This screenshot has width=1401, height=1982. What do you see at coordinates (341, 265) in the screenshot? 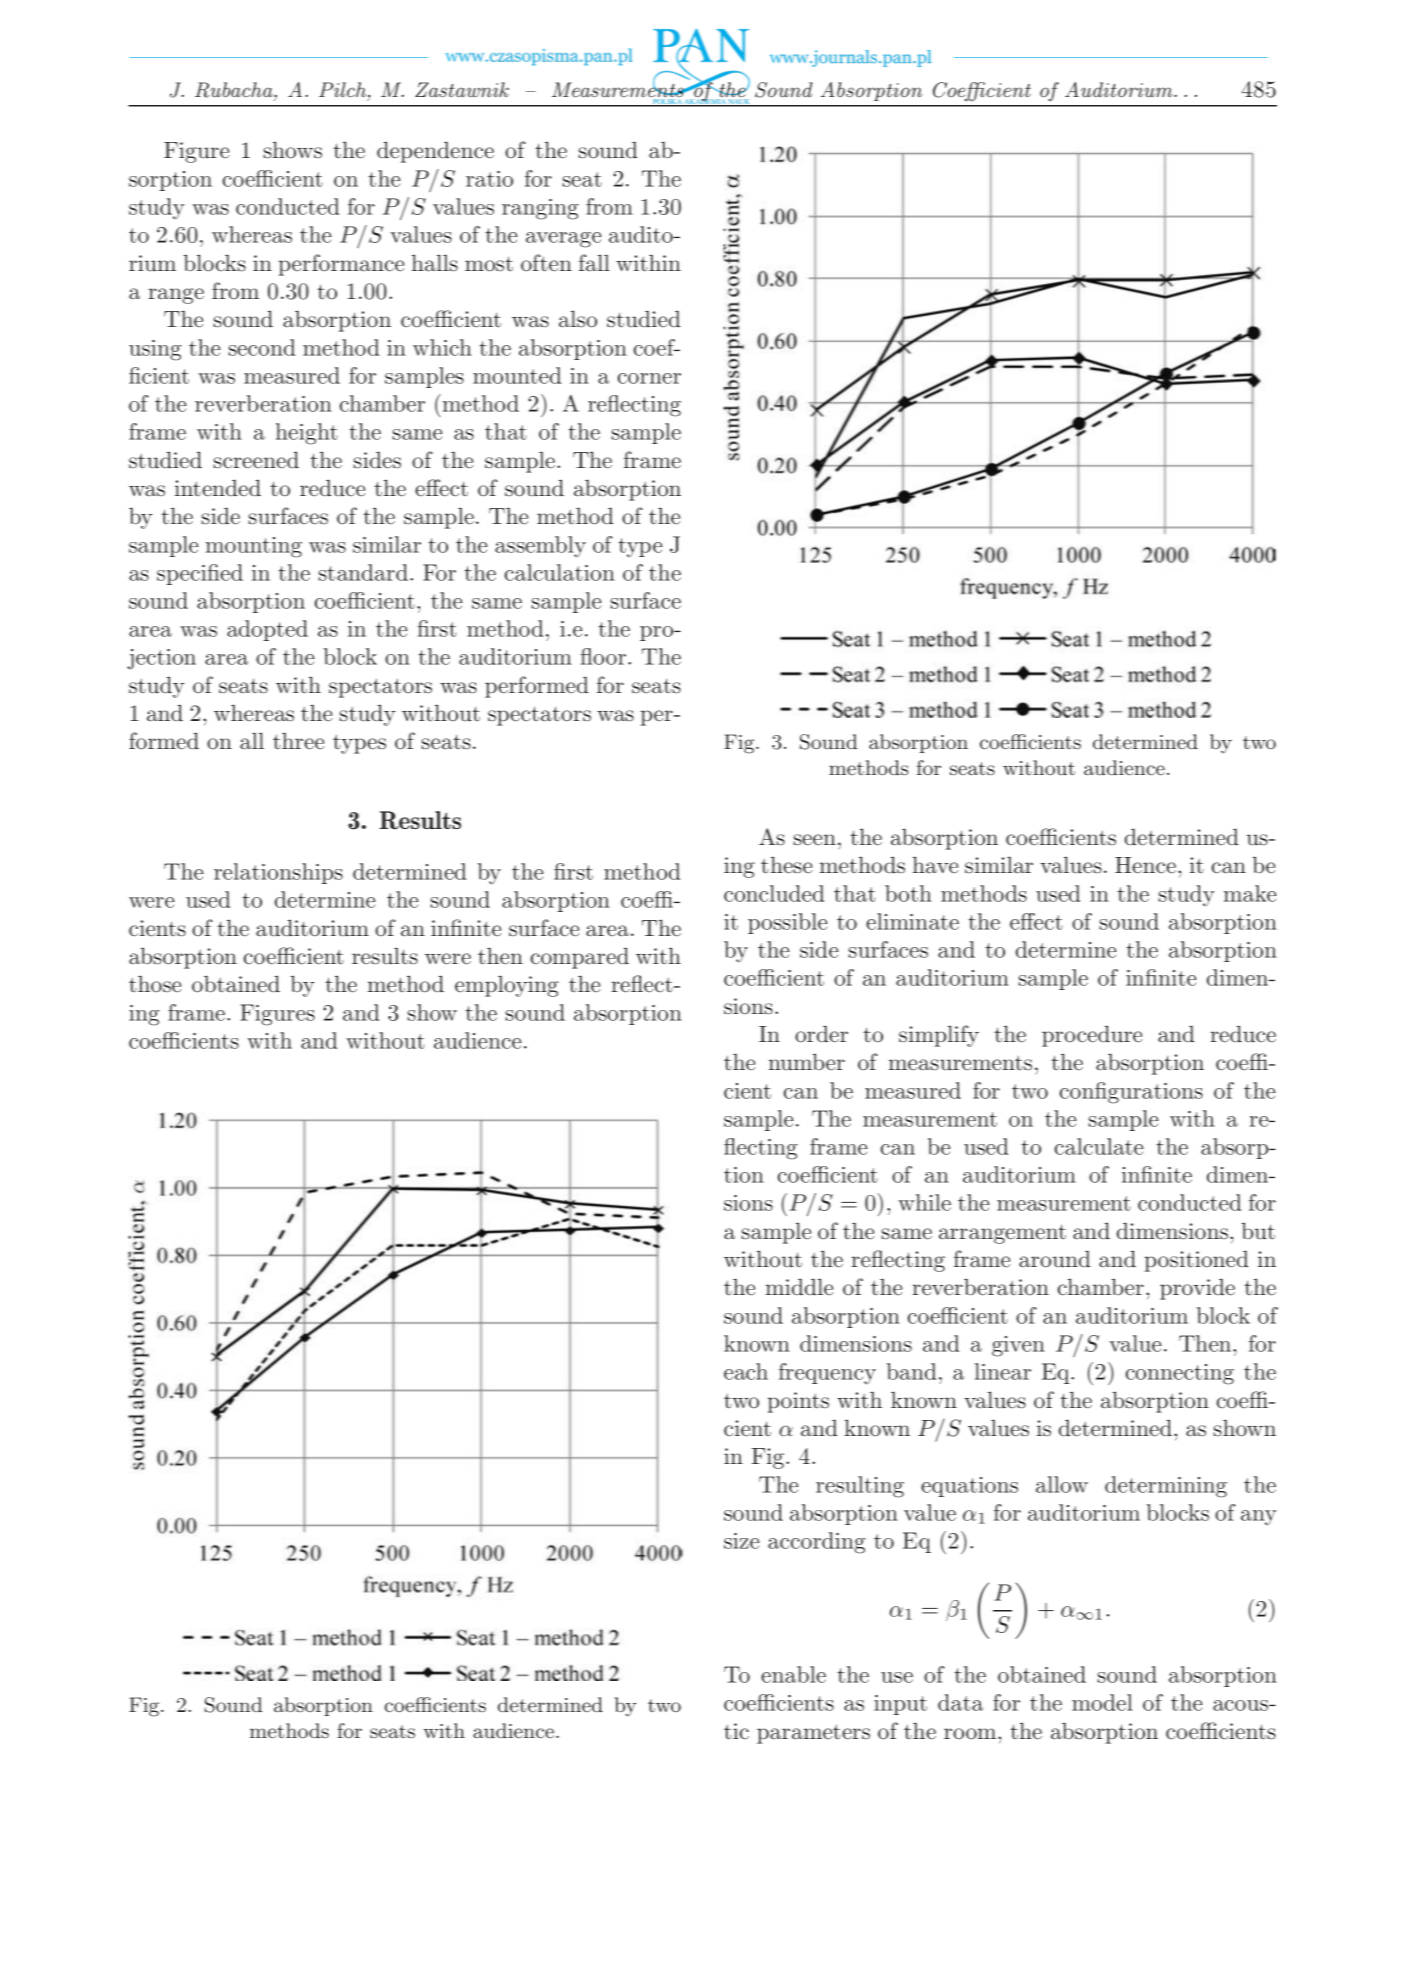
I see `performance` at bounding box center [341, 265].
